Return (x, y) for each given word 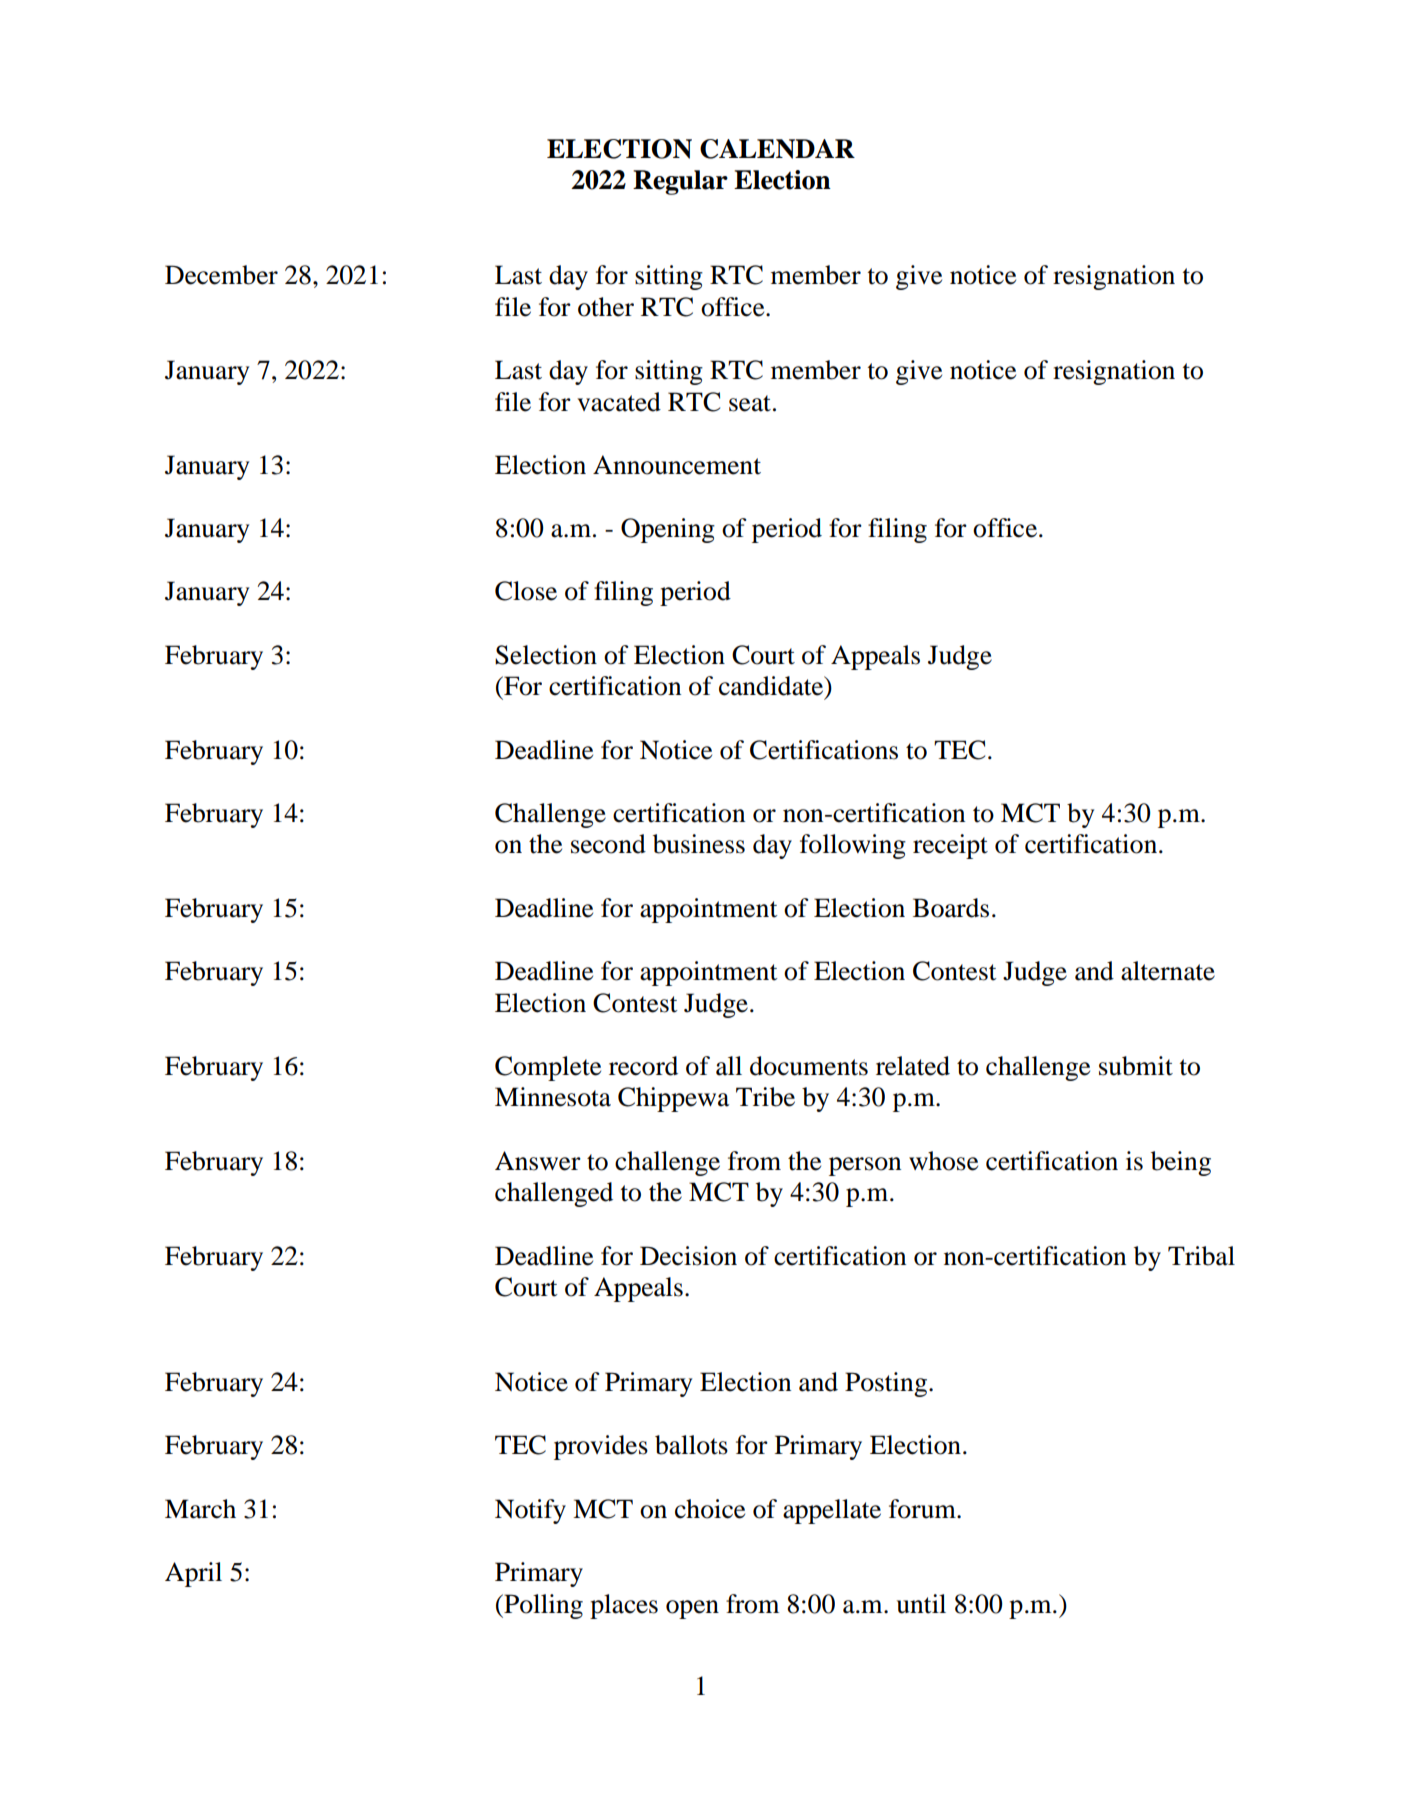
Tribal (1201, 1256)
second (608, 844)
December (221, 275)
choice (710, 1509)
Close (526, 591)
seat (750, 403)
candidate (772, 687)
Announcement (677, 465)
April (193, 1574)
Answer (538, 1161)
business (699, 844)
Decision (688, 1256)
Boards (951, 908)
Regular (680, 182)
